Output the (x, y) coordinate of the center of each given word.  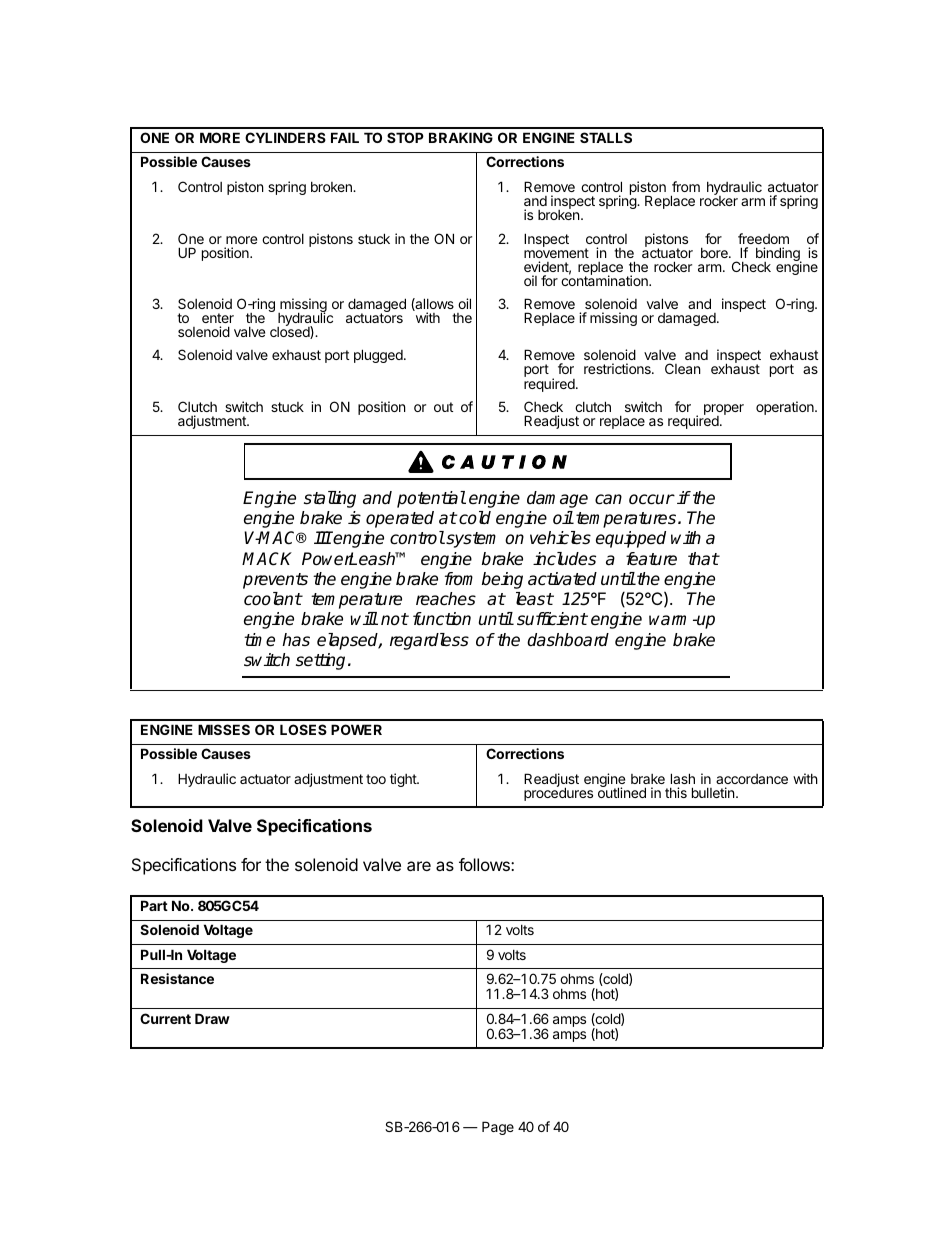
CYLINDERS (285, 137)
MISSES (224, 729)
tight (404, 780)
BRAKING (461, 137)
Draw (212, 1018)
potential (431, 499)
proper (724, 411)
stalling (330, 499)
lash (683, 778)
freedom (763, 238)
